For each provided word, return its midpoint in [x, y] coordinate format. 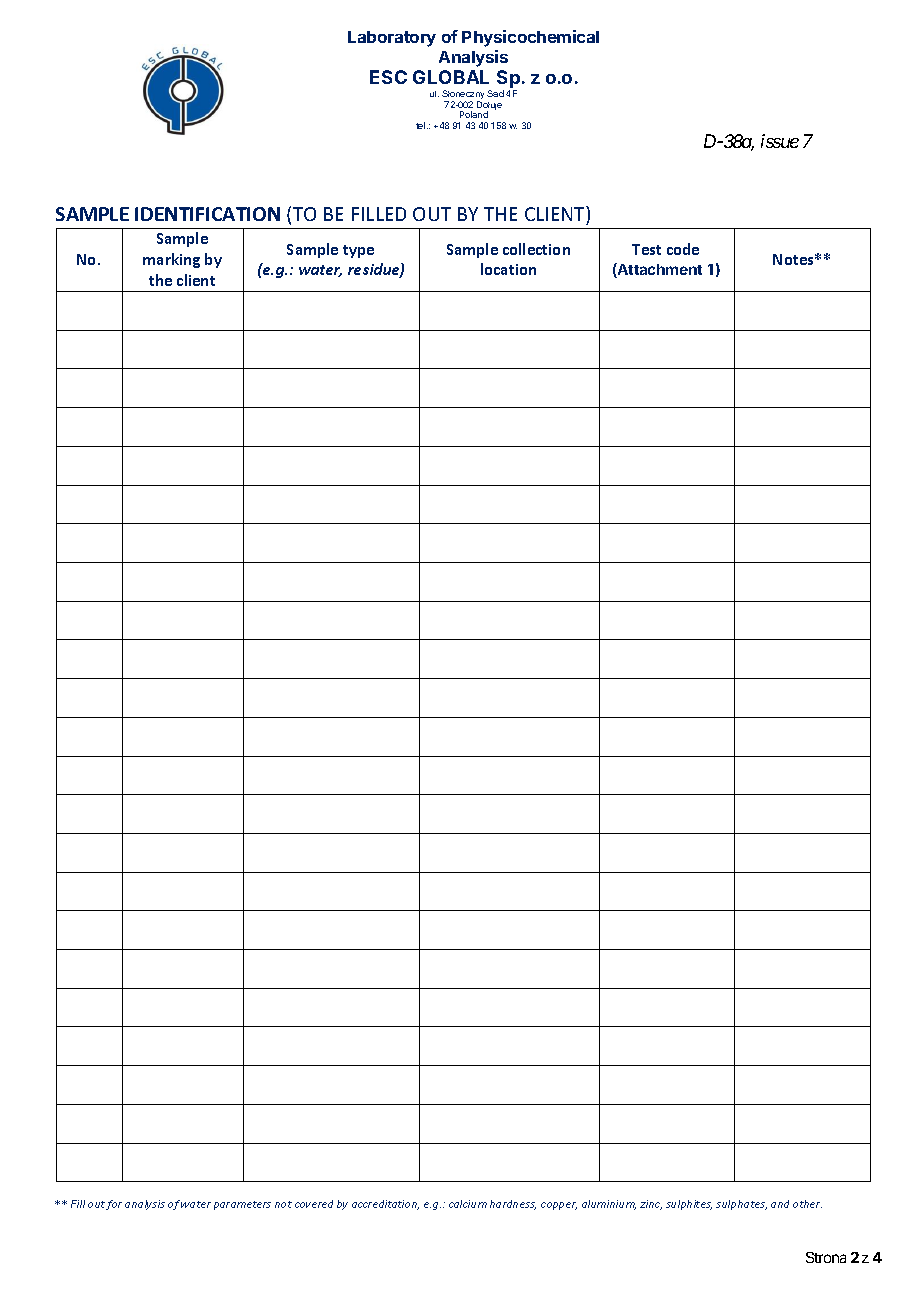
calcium [468, 1204]
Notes [795, 259]
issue [780, 141]
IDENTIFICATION [207, 214]
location [508, 269]
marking [171, 260]
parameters [242, 1205]
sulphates [741, 1205]
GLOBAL [451, 77]
